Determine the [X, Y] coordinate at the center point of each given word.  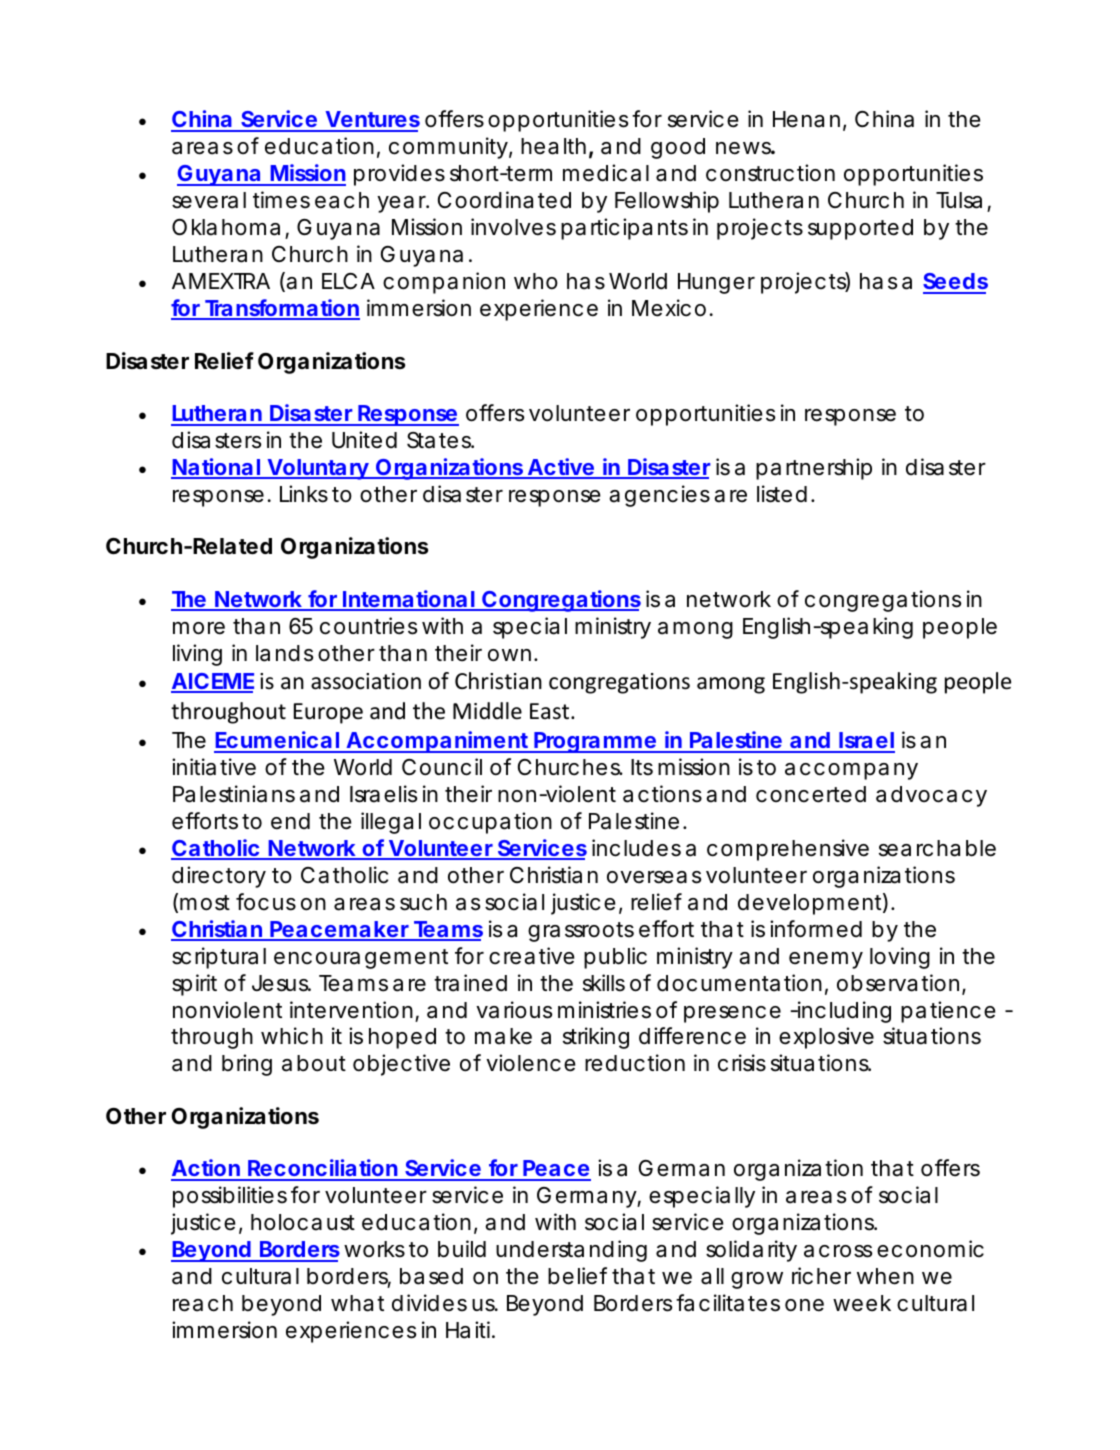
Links [304, 494]
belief [577, 1276]
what [357, 1303]
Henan [806, 119]
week [862, 1303]
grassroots [581, 932]
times [281, 200]
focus [266, 902]
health [553, 146]
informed [816, 929]
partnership [814, 469]
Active [560, 468]
